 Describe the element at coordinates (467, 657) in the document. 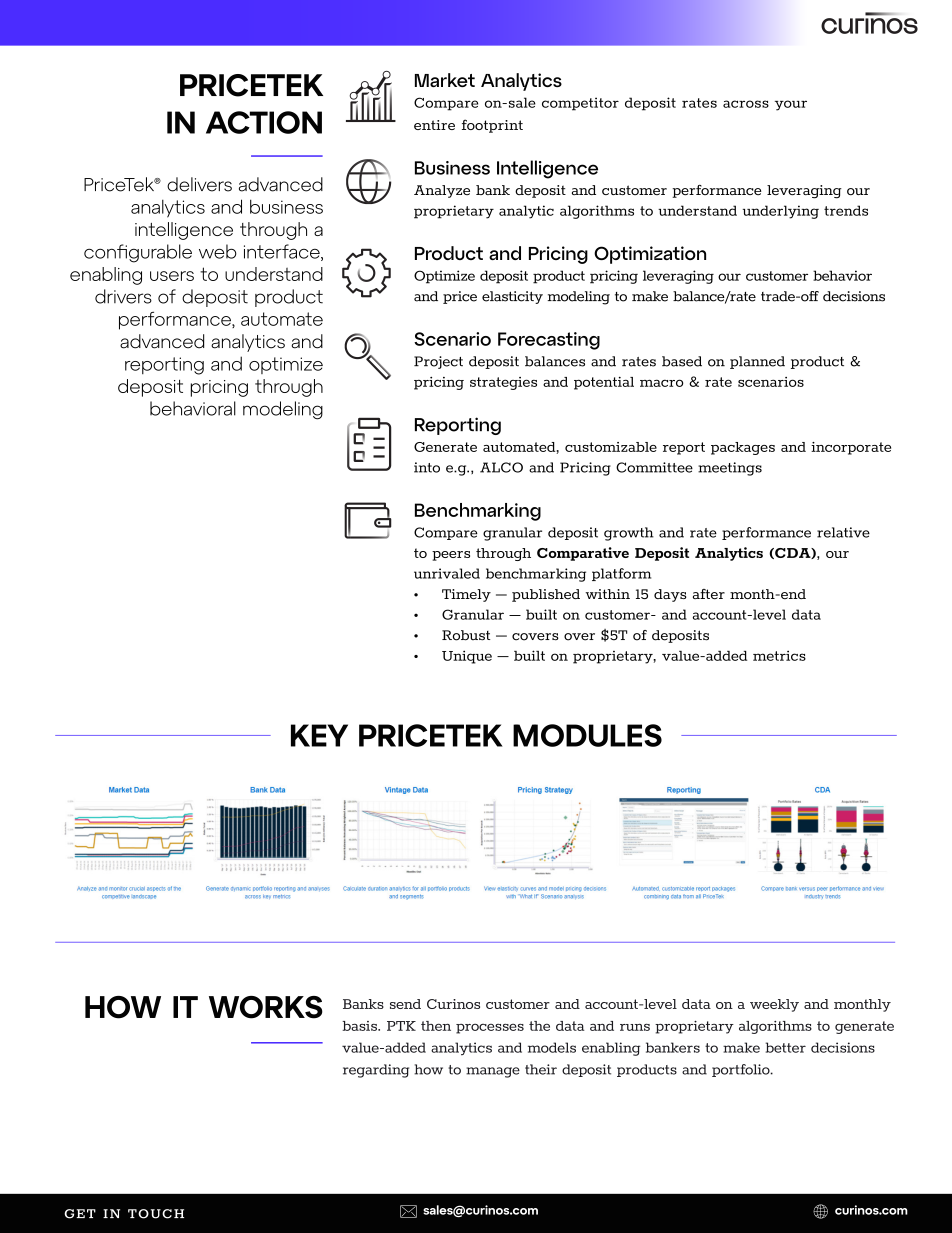

I see `Unique` at that location.
